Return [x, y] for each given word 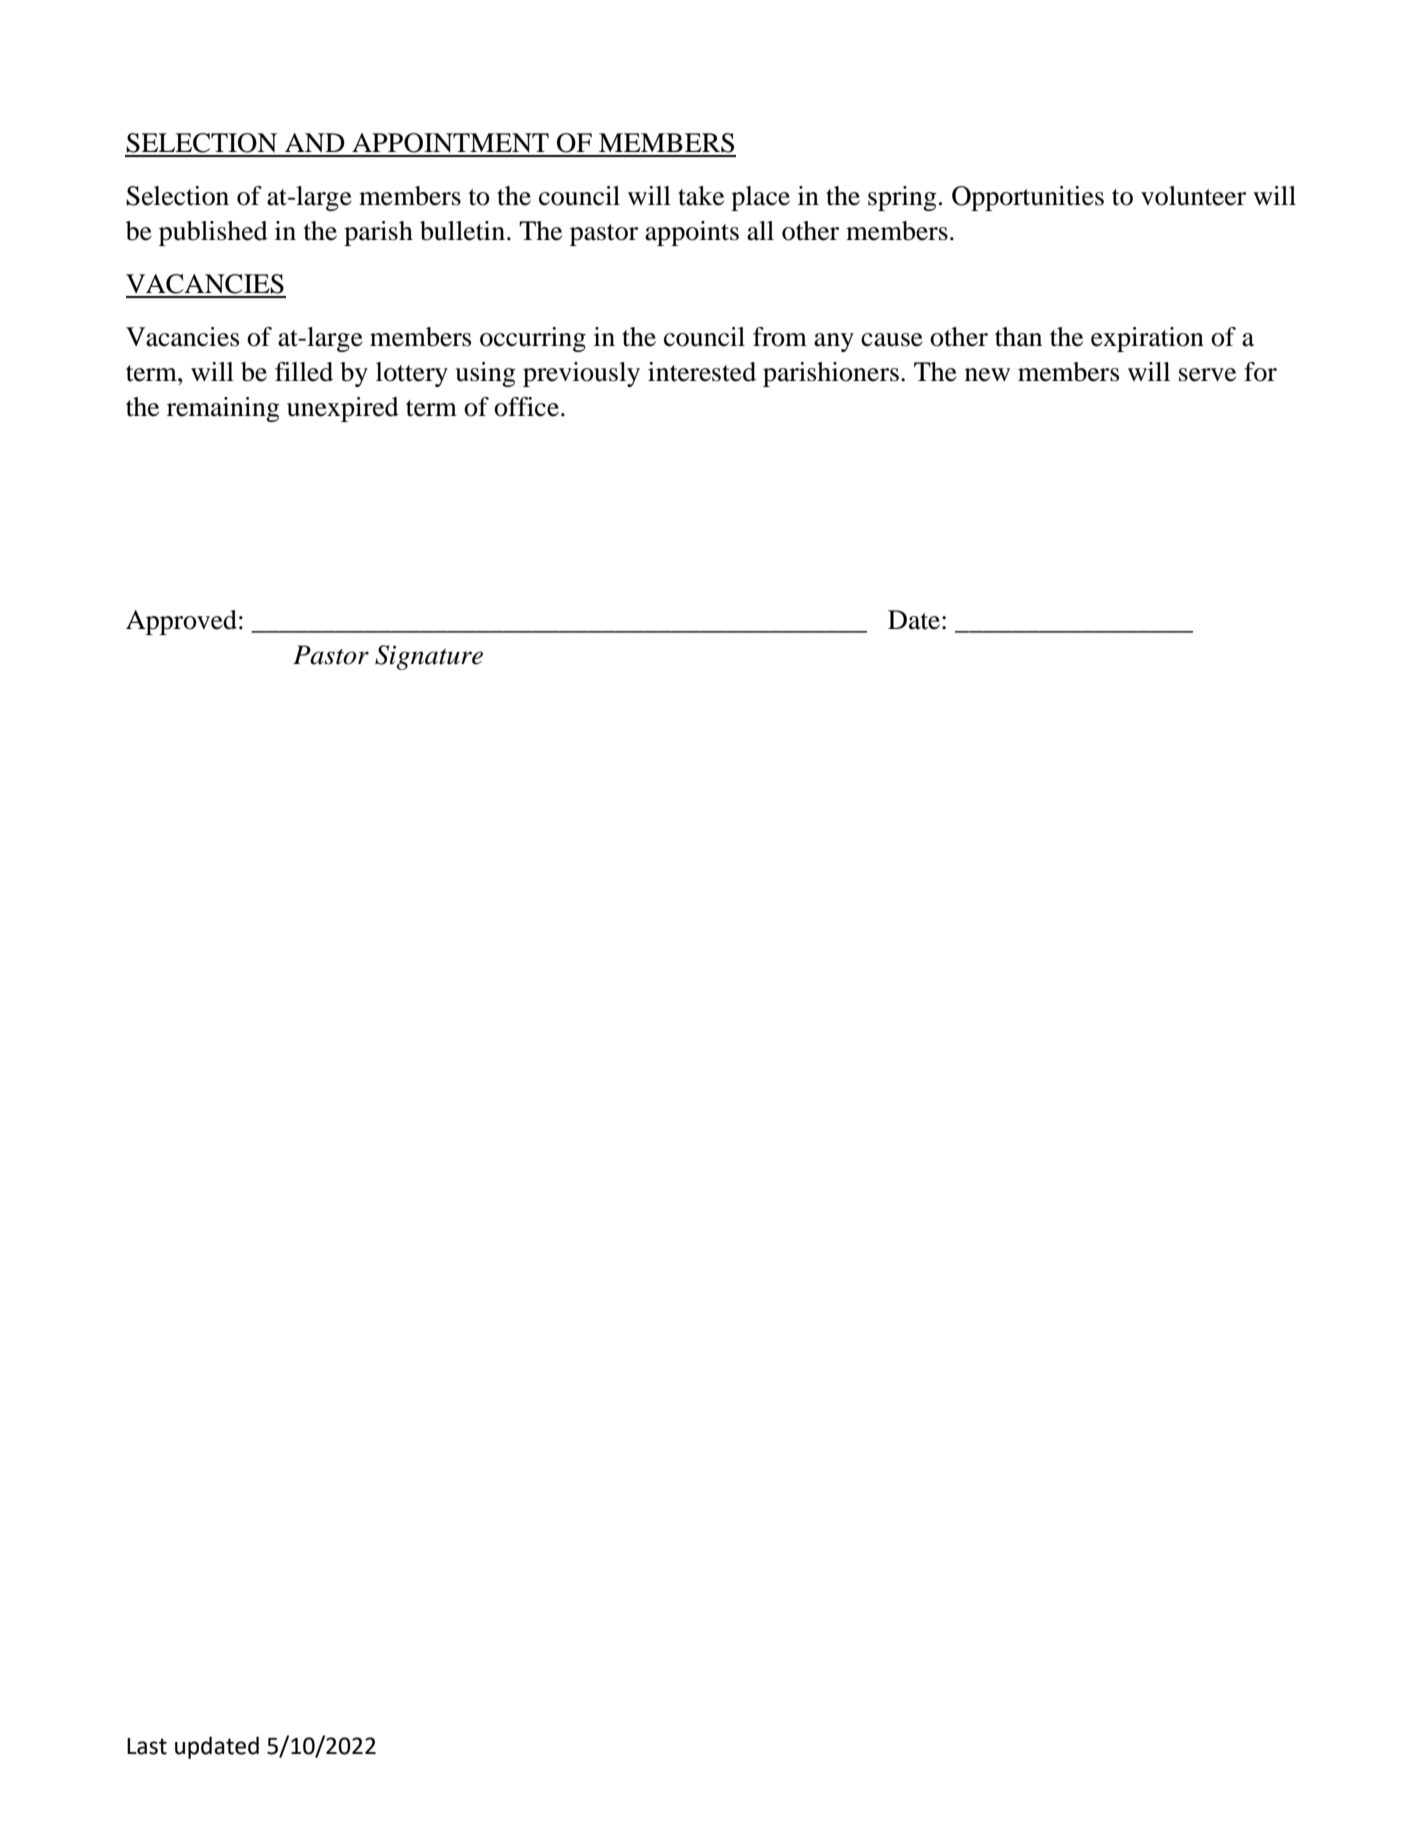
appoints [692, 233]
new [987, 375]
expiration [1147, 339]
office [526, 407]
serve [1207, 375]
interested [702, 372]
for [1260, 372]
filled [304, 372]
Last [147, 1746]
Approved [181, 622]
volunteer [1193, 196]
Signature [429, 657]
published [213, 233]
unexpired [343, 409]
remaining [223, 409]
